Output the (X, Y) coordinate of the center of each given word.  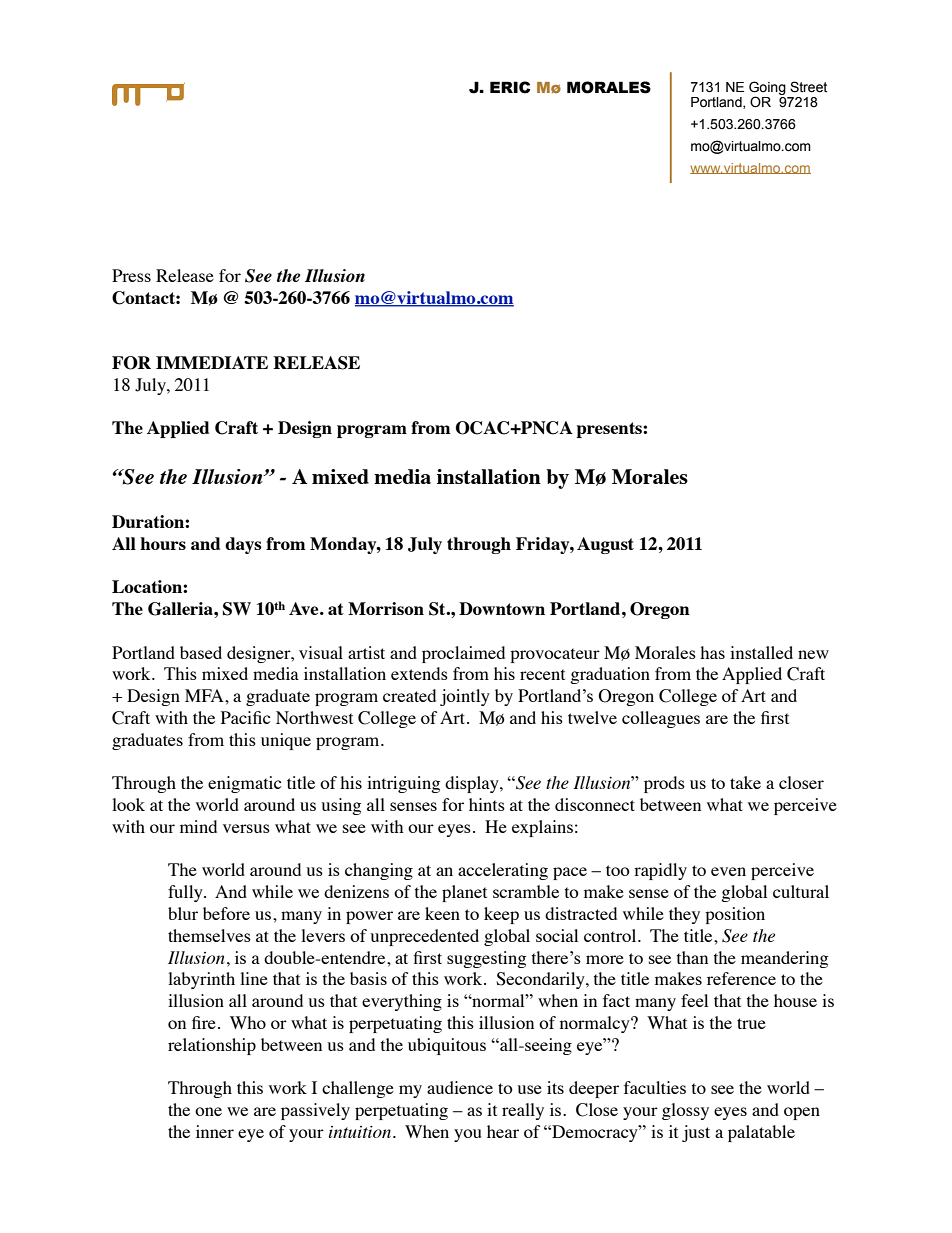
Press (131, 275)
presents (610, 430)
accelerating (503, 871)
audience (460, 1087)
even (728, 871)
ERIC (510, 87)
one (208, 1111)
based (201, 652)
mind (198, 826)
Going (767, 89)
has (712, 652)
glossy (685, 1111)
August (605, 545)
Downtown (502, 608)
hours (163, 543)
